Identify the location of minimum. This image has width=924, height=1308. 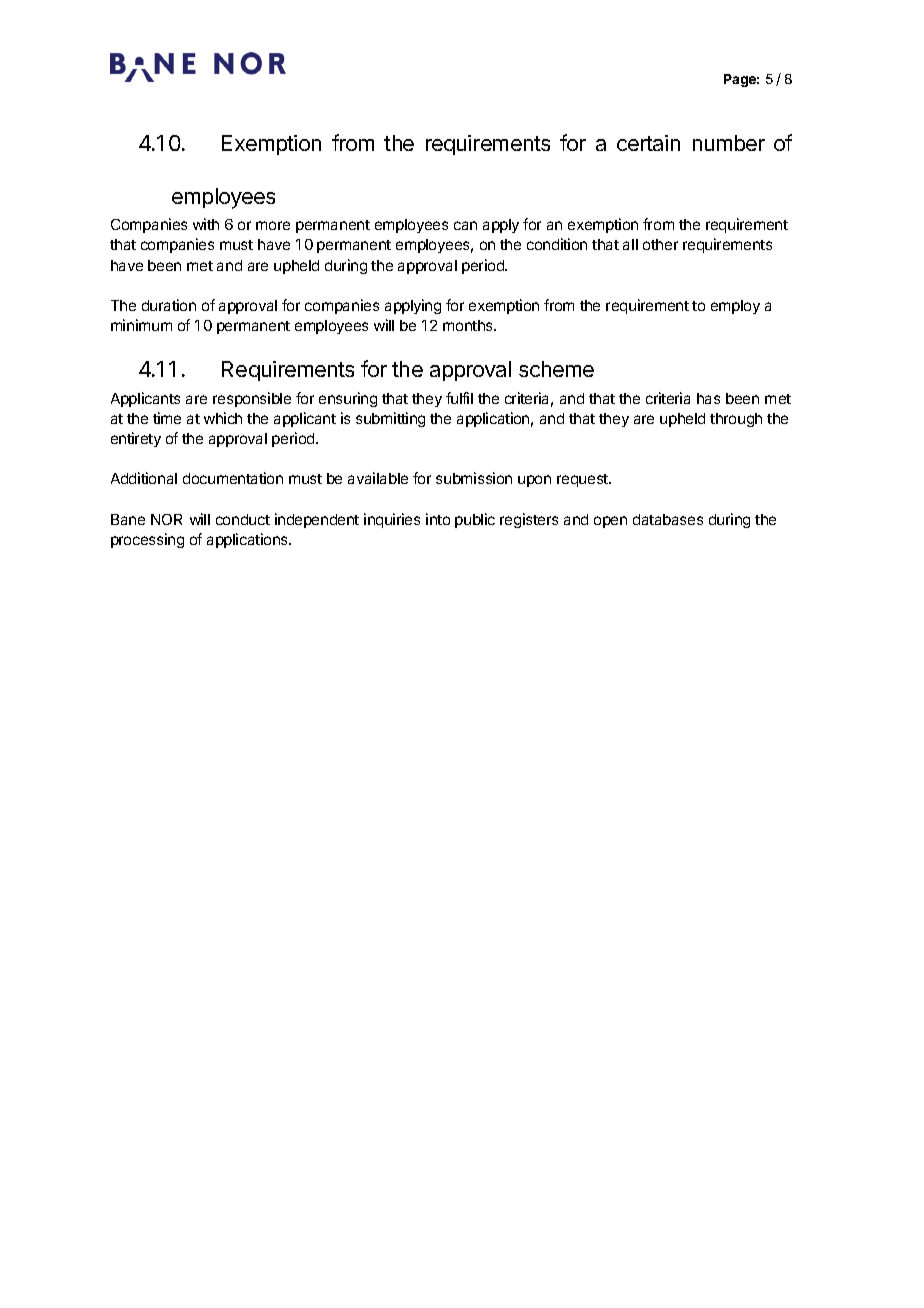
(141, 325).
